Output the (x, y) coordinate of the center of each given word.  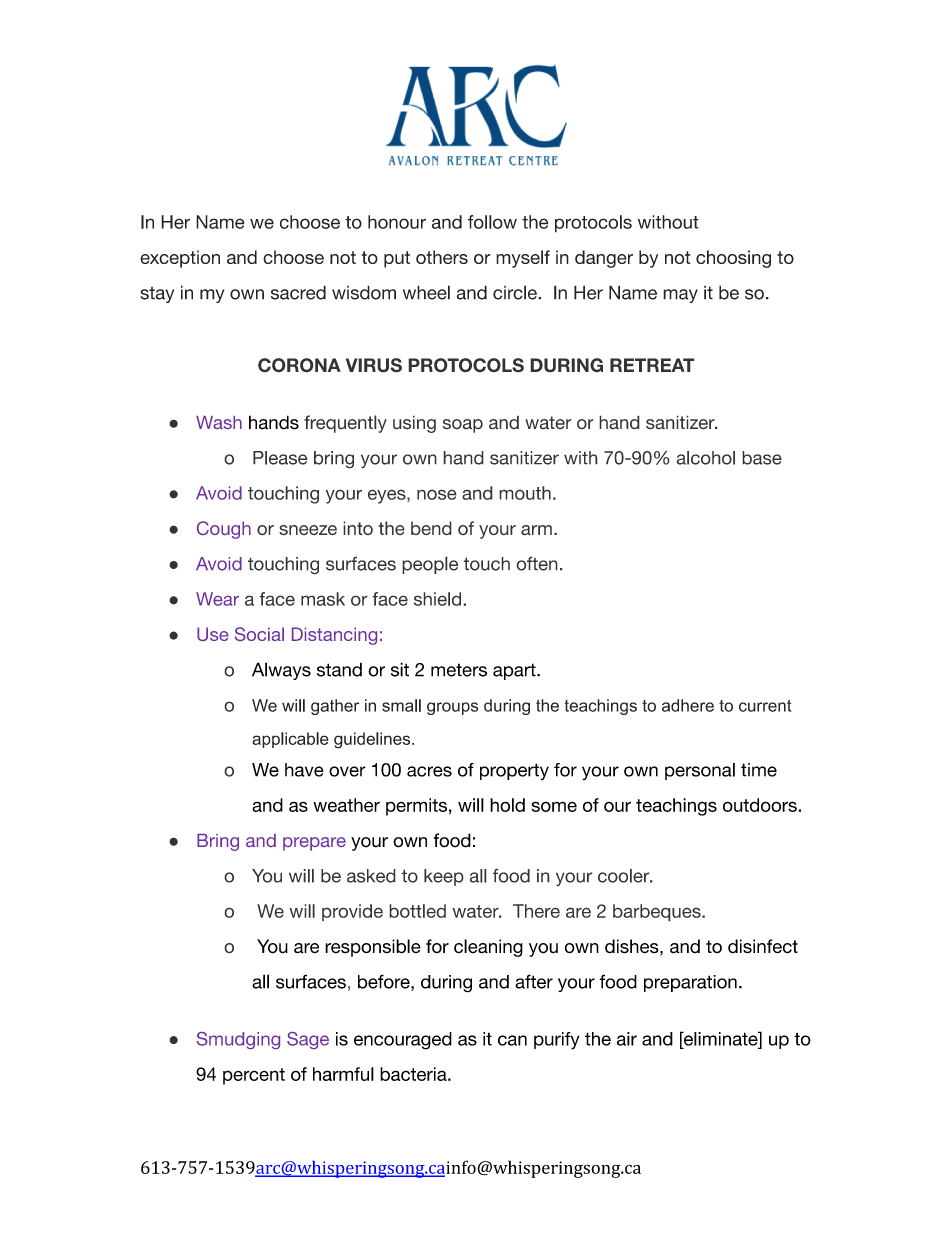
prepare (314, 844)
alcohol (705, 458)
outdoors (761, 805)
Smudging (238, 1040)
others (442, 257)
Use (212, 634)
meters (459, 670)
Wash (219, 422)
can (512, 1040)
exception (180, 259)
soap (462, 426)
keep (444, 877)
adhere (688, 705)
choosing (733, 259)
